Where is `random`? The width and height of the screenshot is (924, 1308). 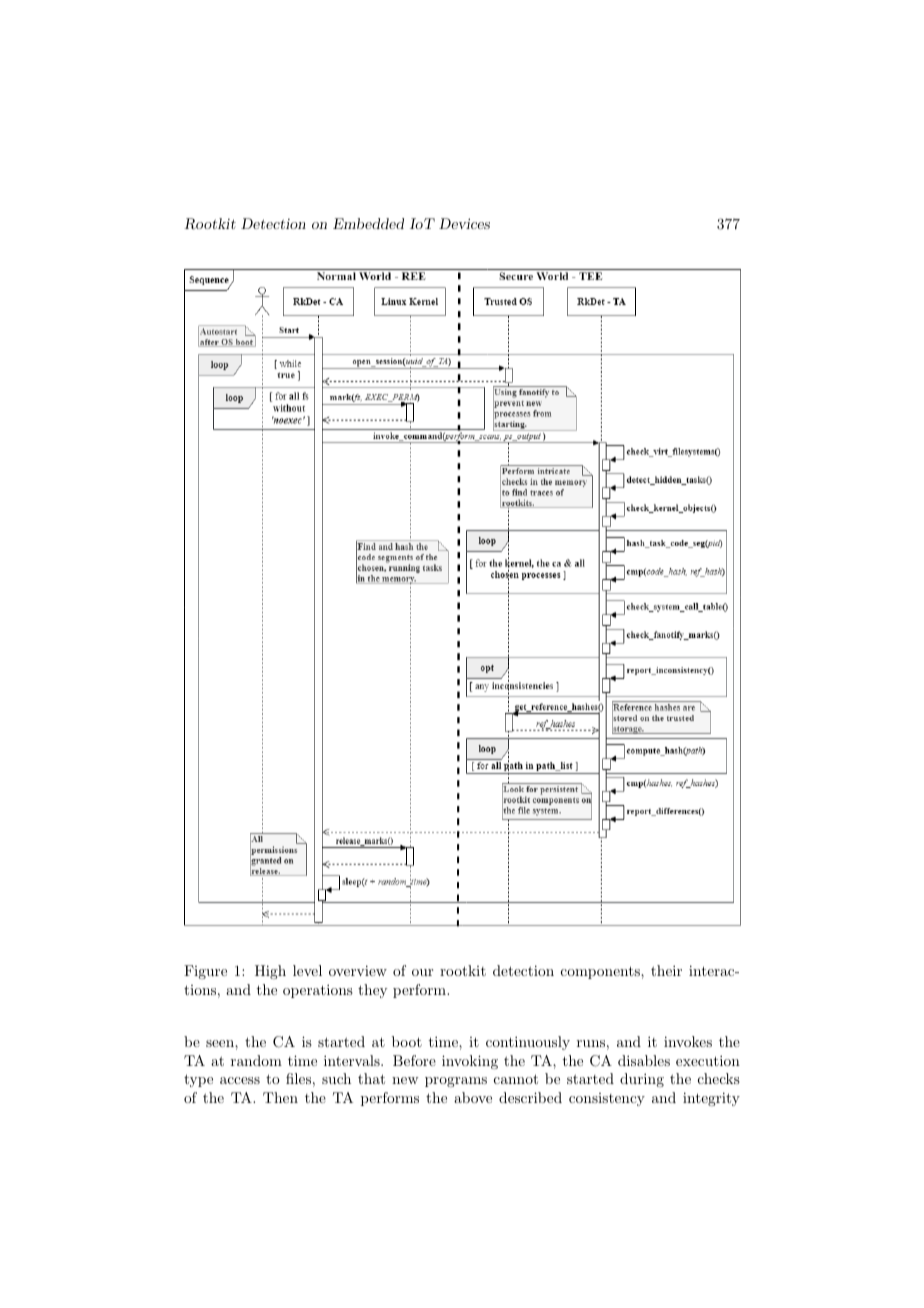 random is located at coordinates (256, 1060).
